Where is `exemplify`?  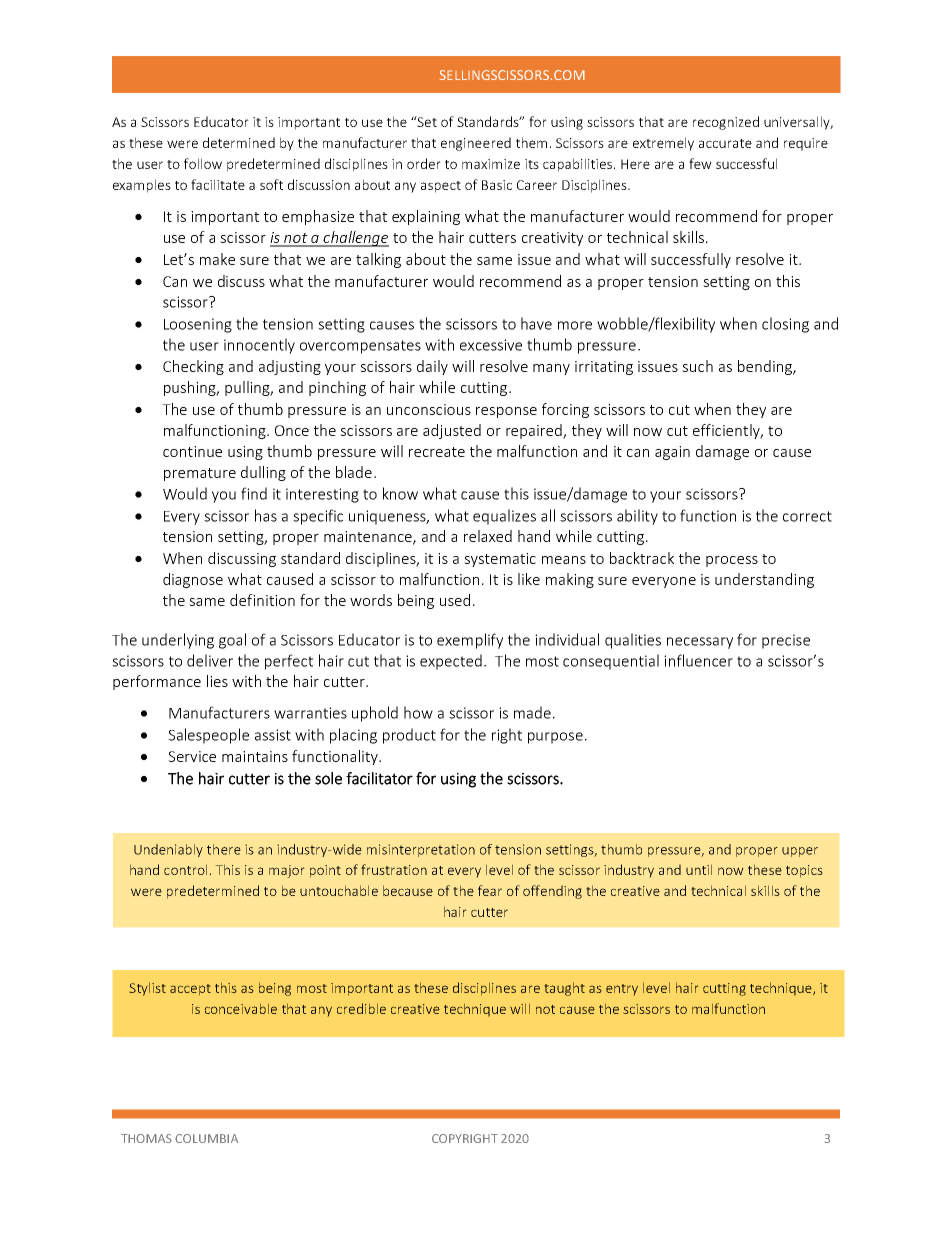 exemplify is located at coordinates (470, 641).
